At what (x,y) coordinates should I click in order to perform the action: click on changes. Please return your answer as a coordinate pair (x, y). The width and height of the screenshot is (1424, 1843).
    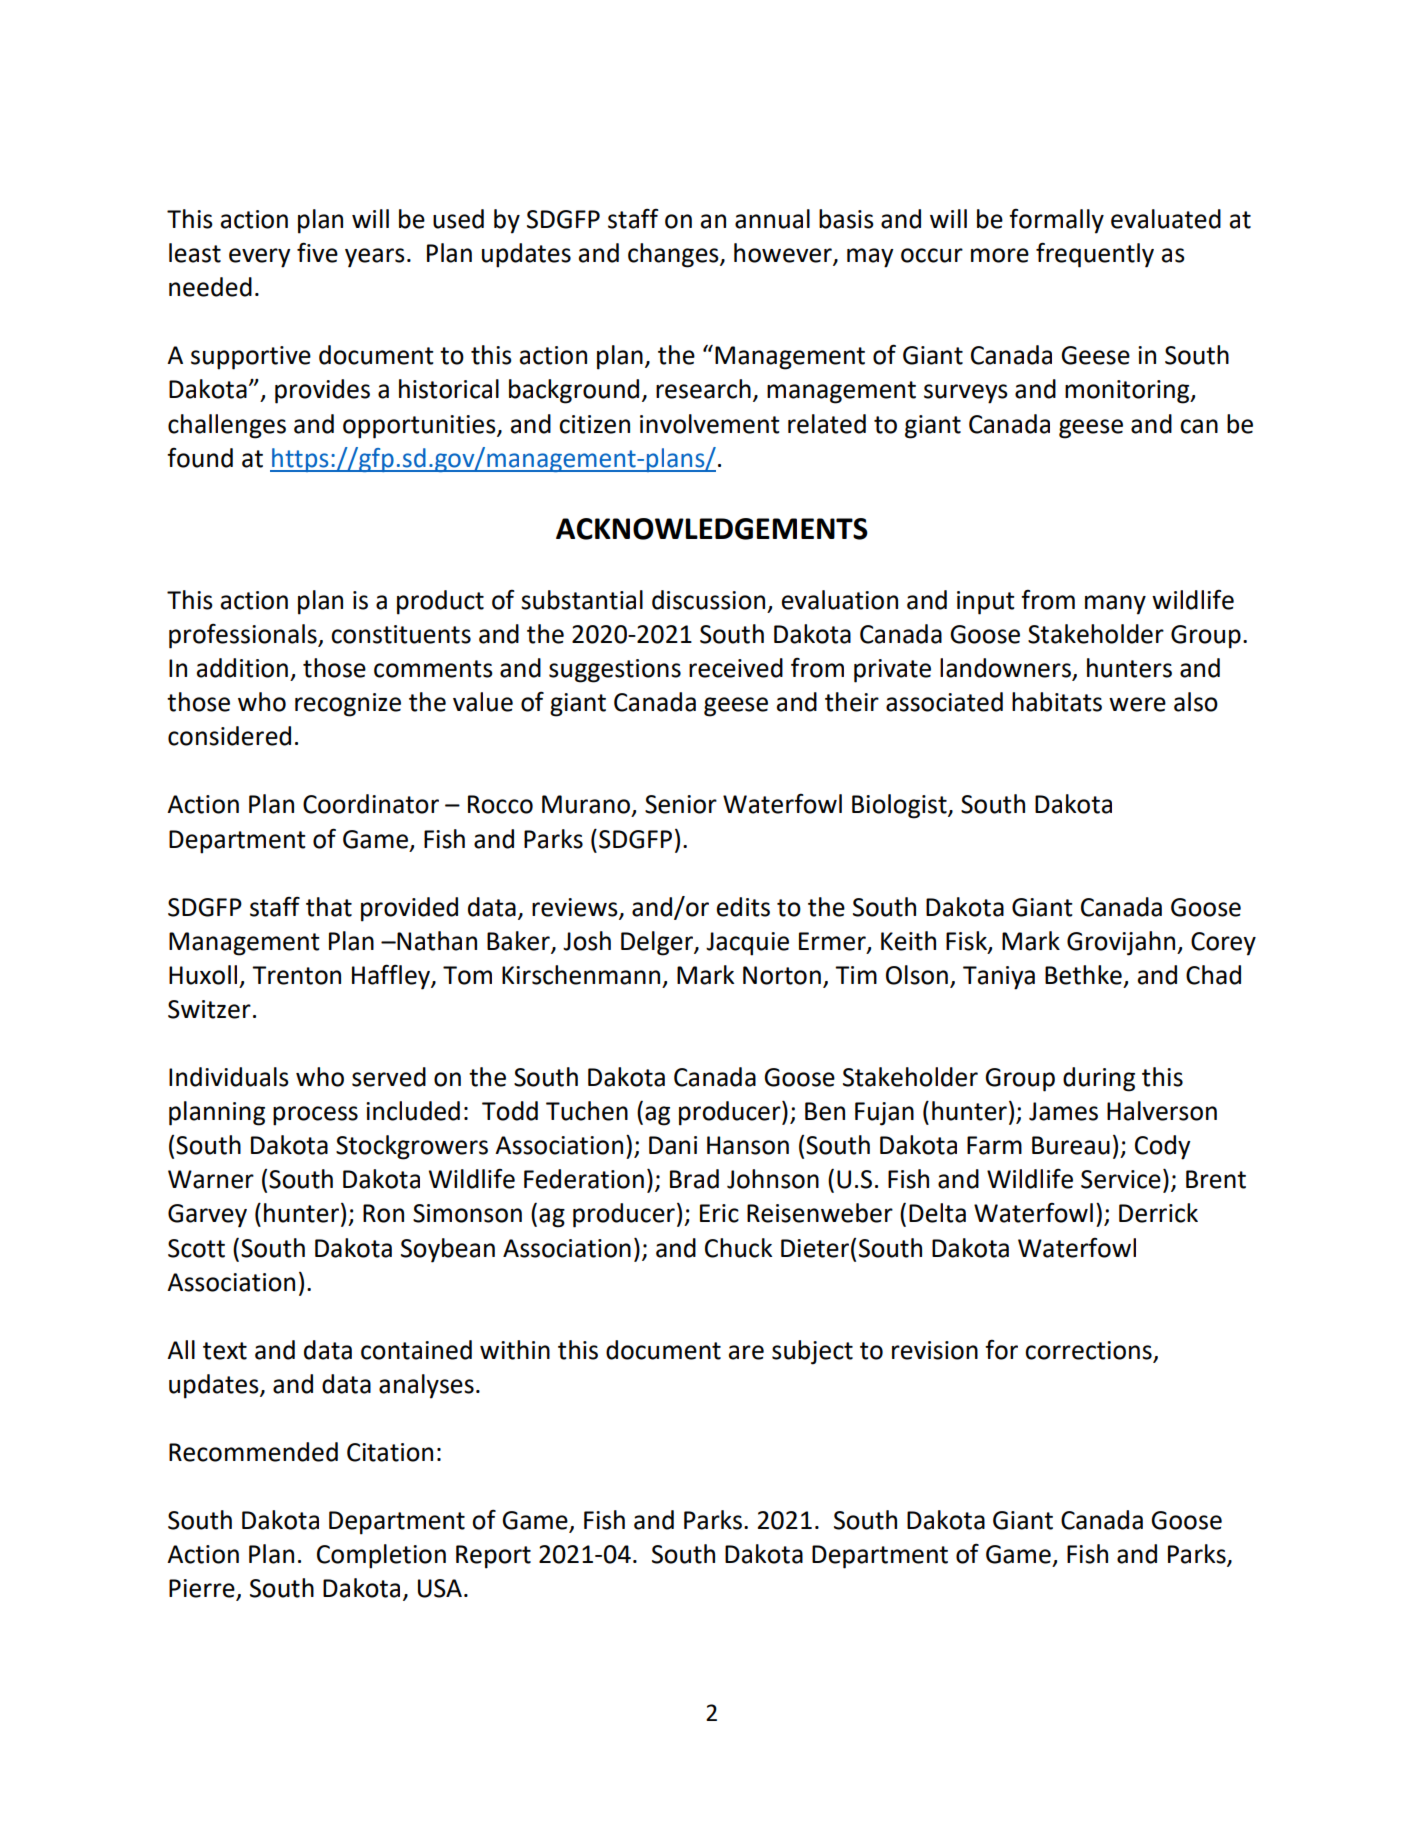
    Looking at the image, I should click on (674, 255).
